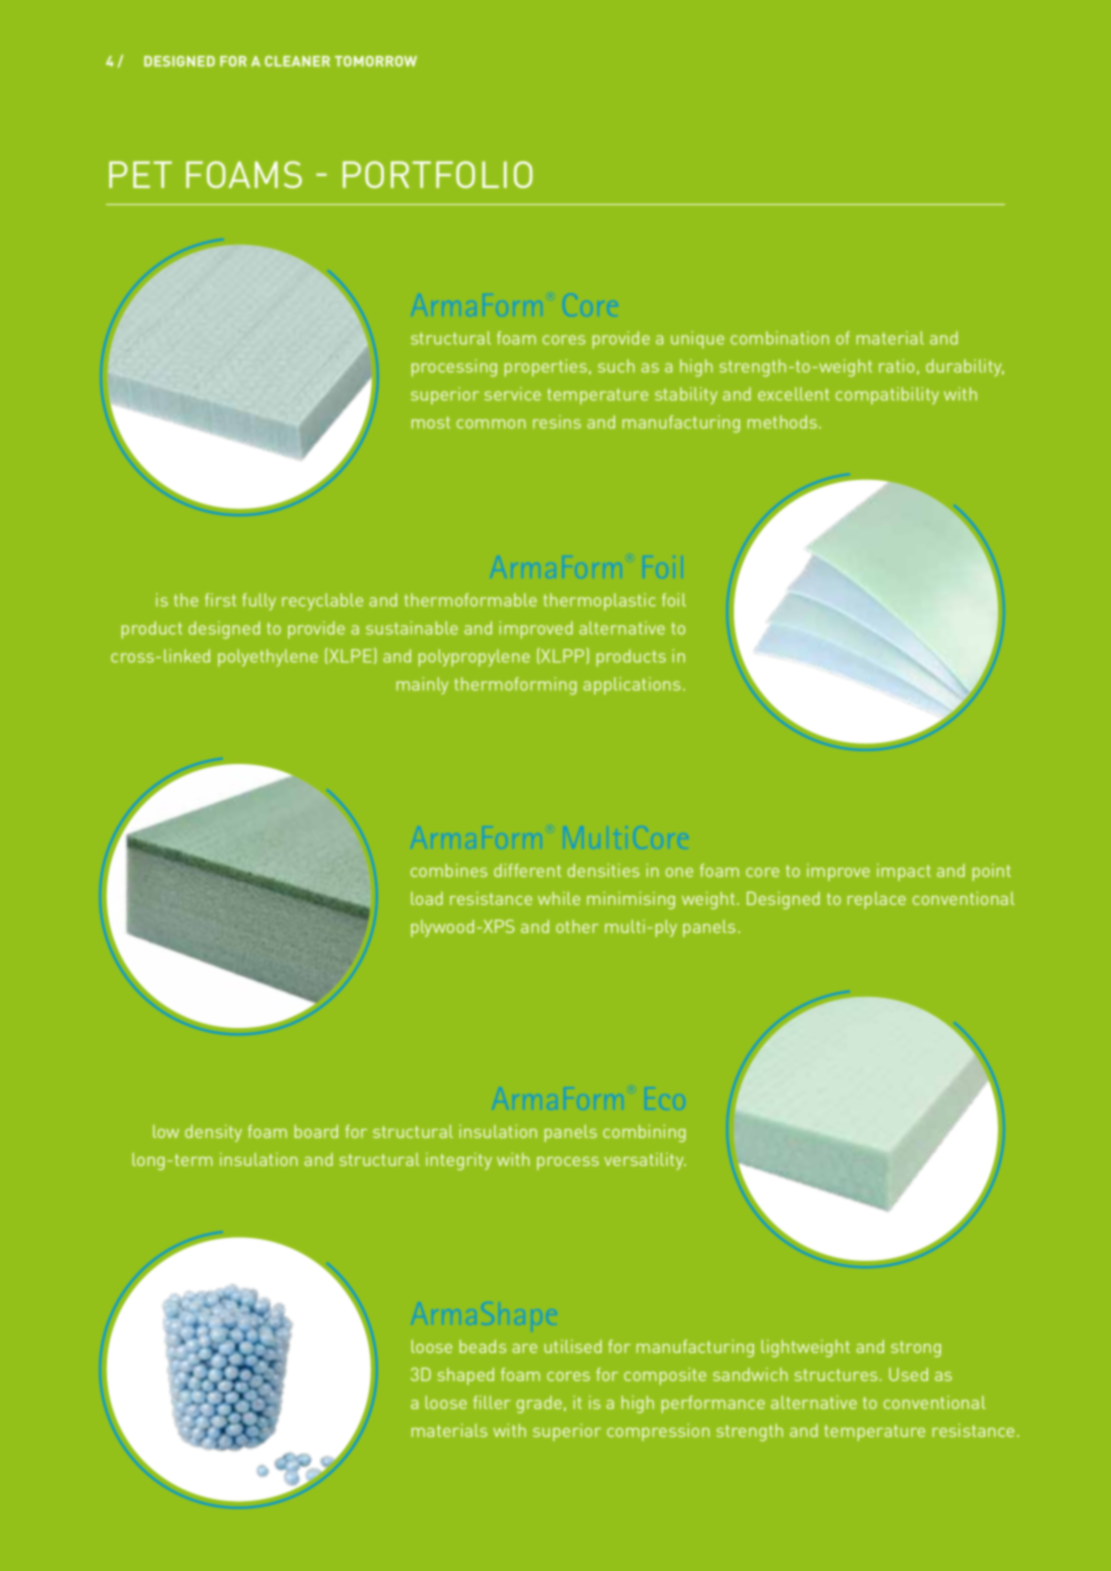 Image resolution: width=1111 pixels, height=1571 pixels. I want to click on Used, so click(908, 1374).
